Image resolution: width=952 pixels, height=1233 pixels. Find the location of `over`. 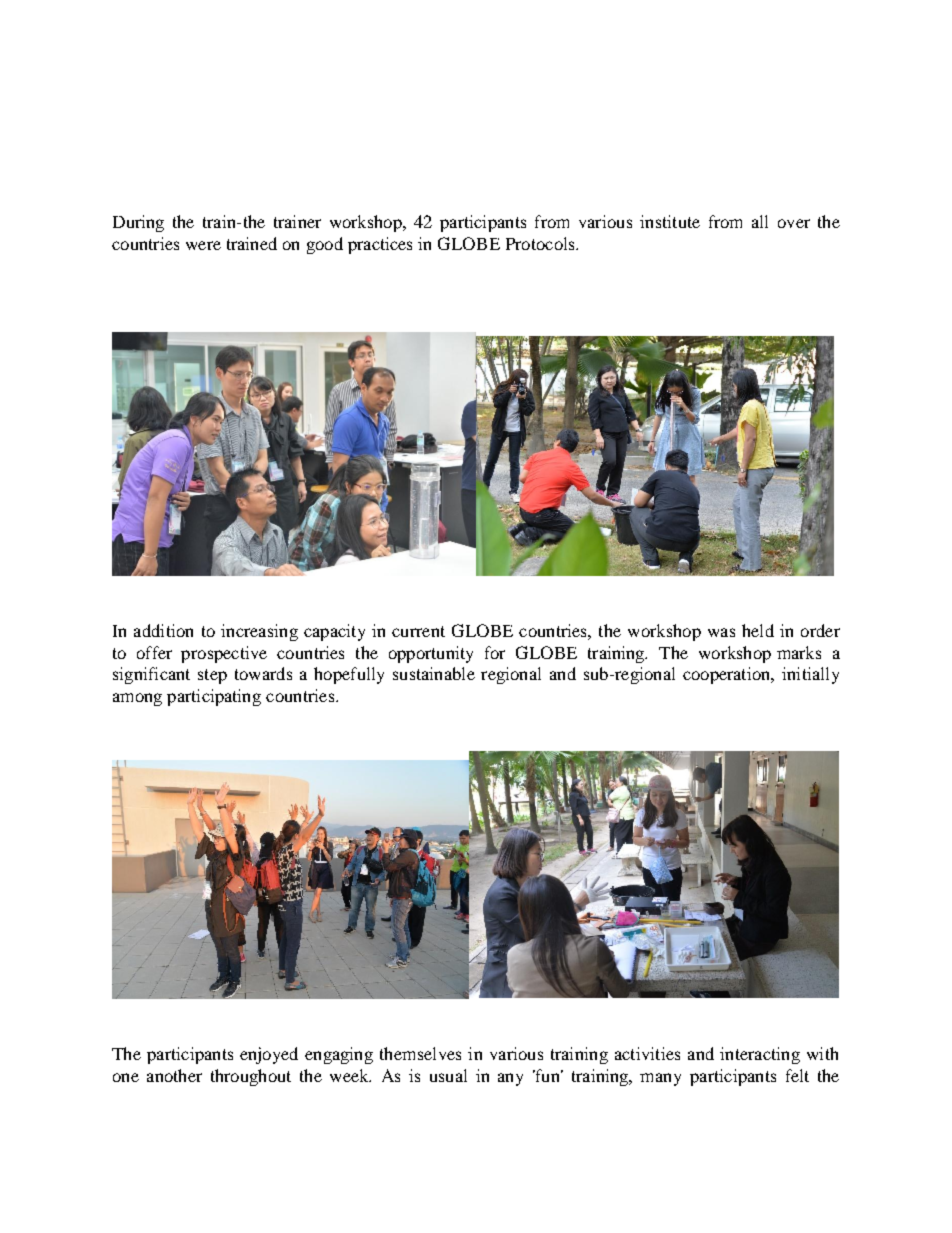

over is located at coordinates (794, 223).
